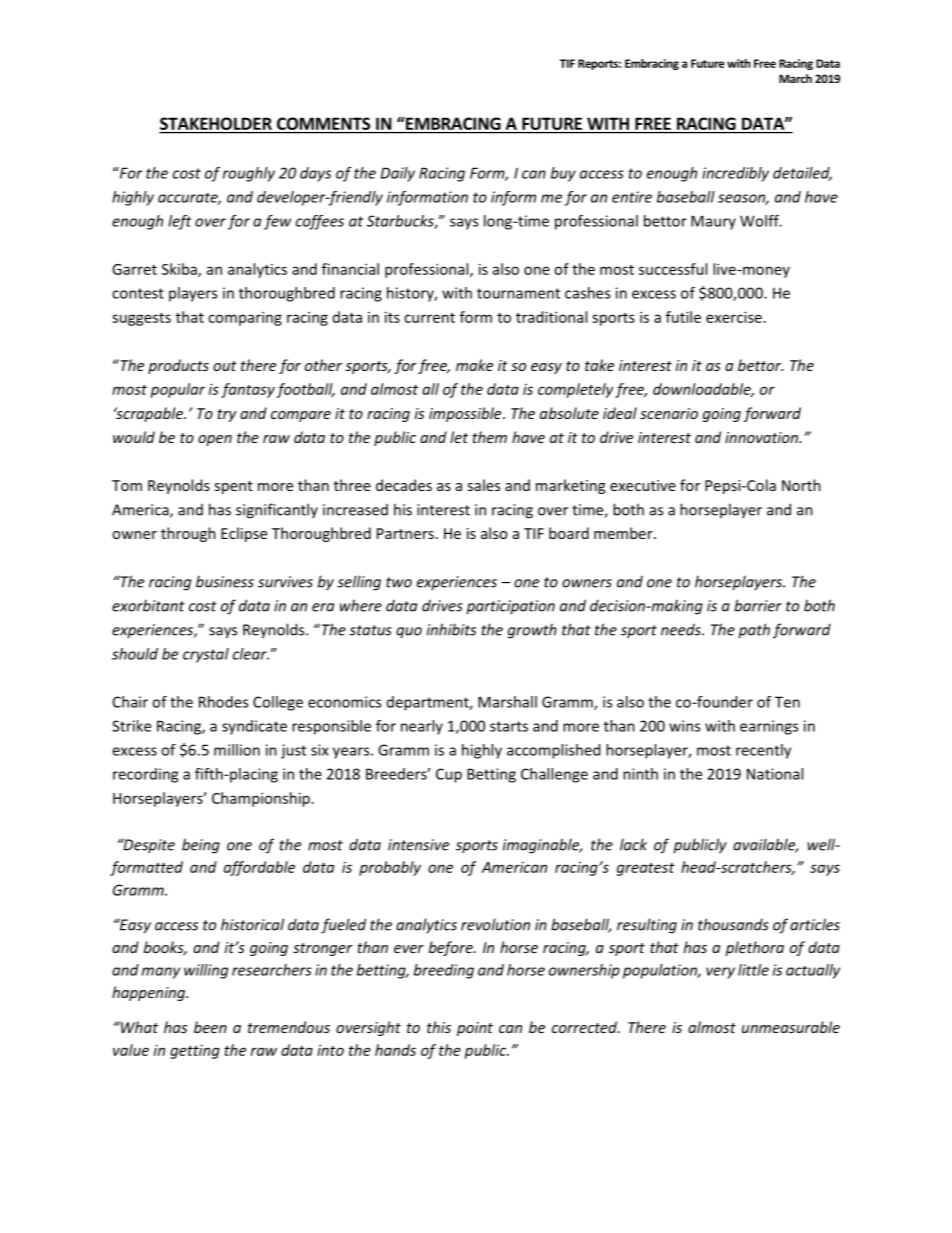 This document has width=952, height=1233. I want to click on very, so click(720, 973).
